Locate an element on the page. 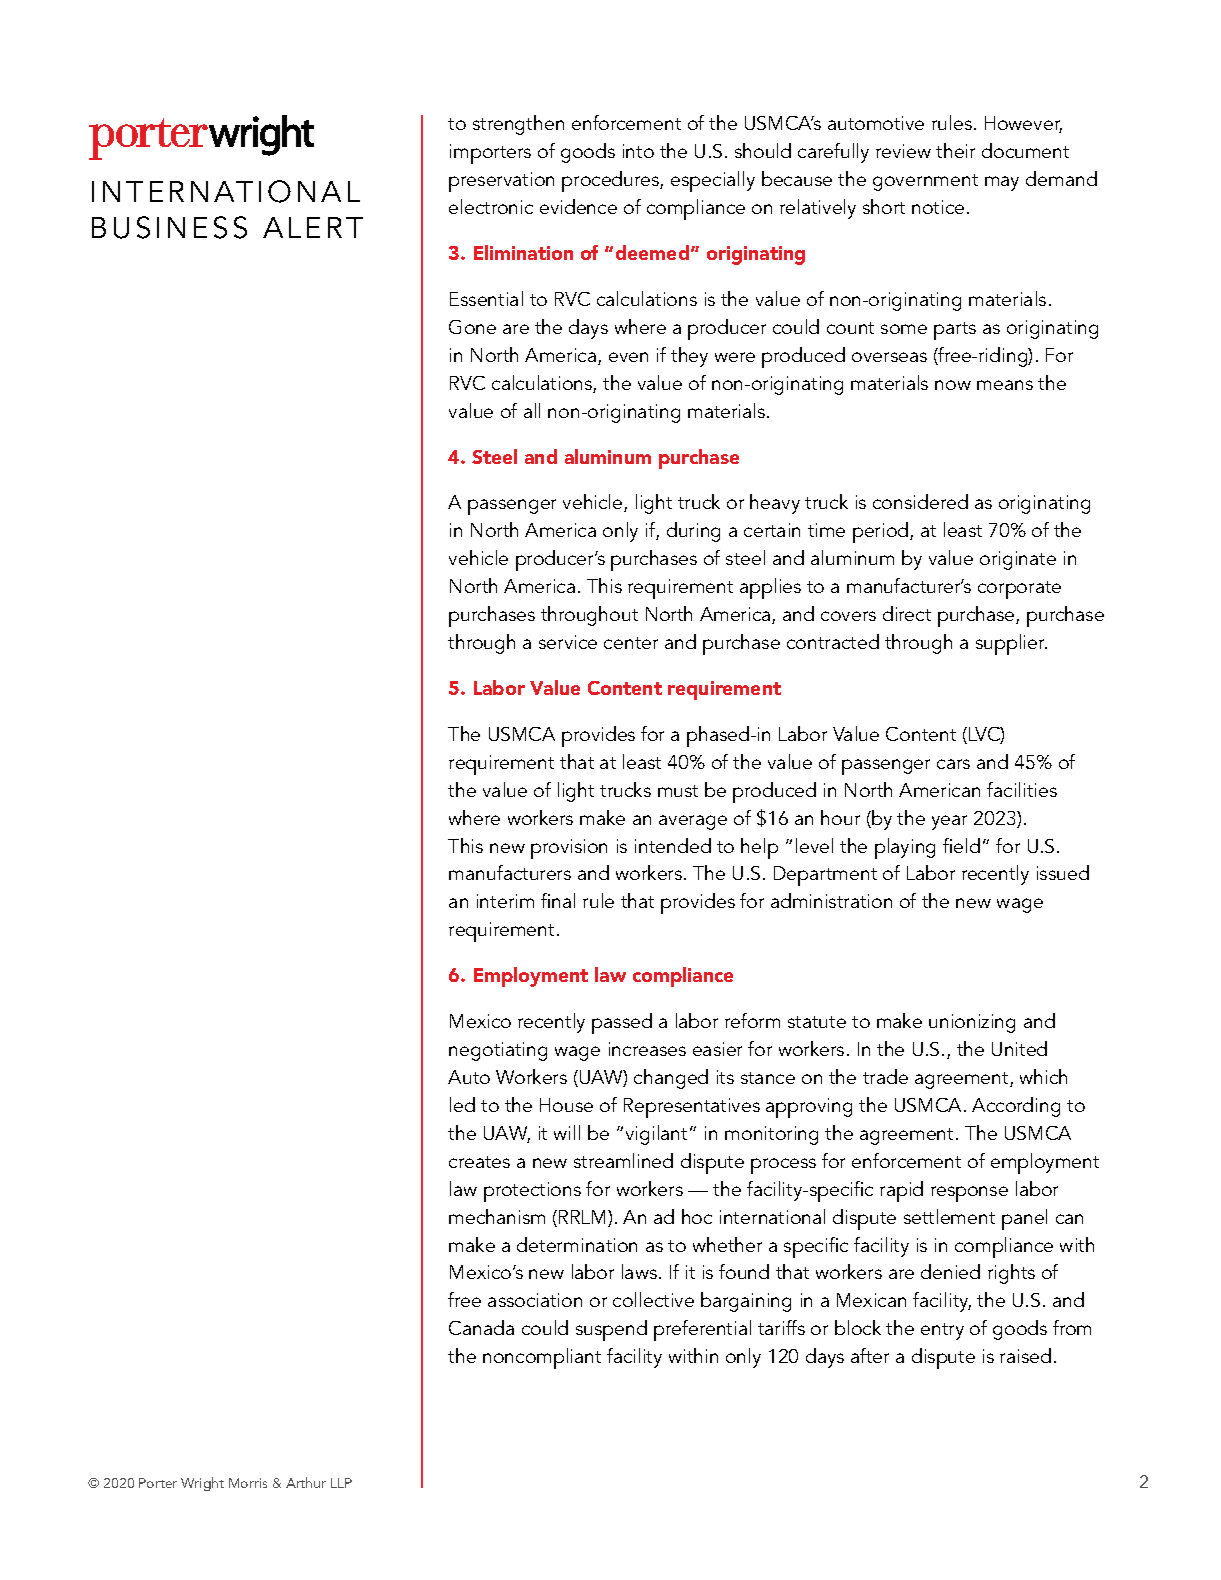 This document has width=1221, height=1580. BUSINESS is located at coordinates (169, 227).
